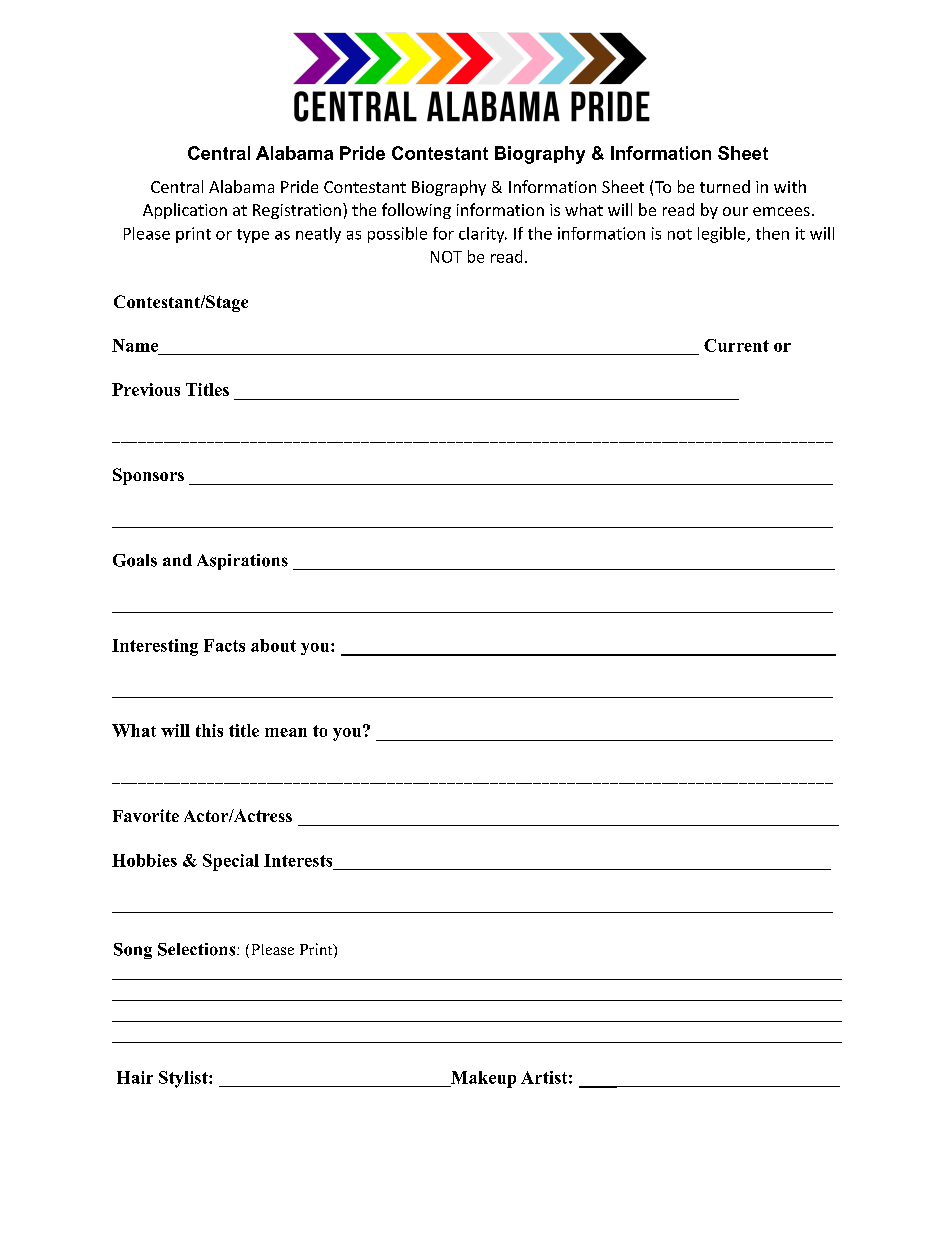 This image has width=952, height=1233. Describe the element at coordinates (184, 1079) in the image. I see `Stylist` at that location.
